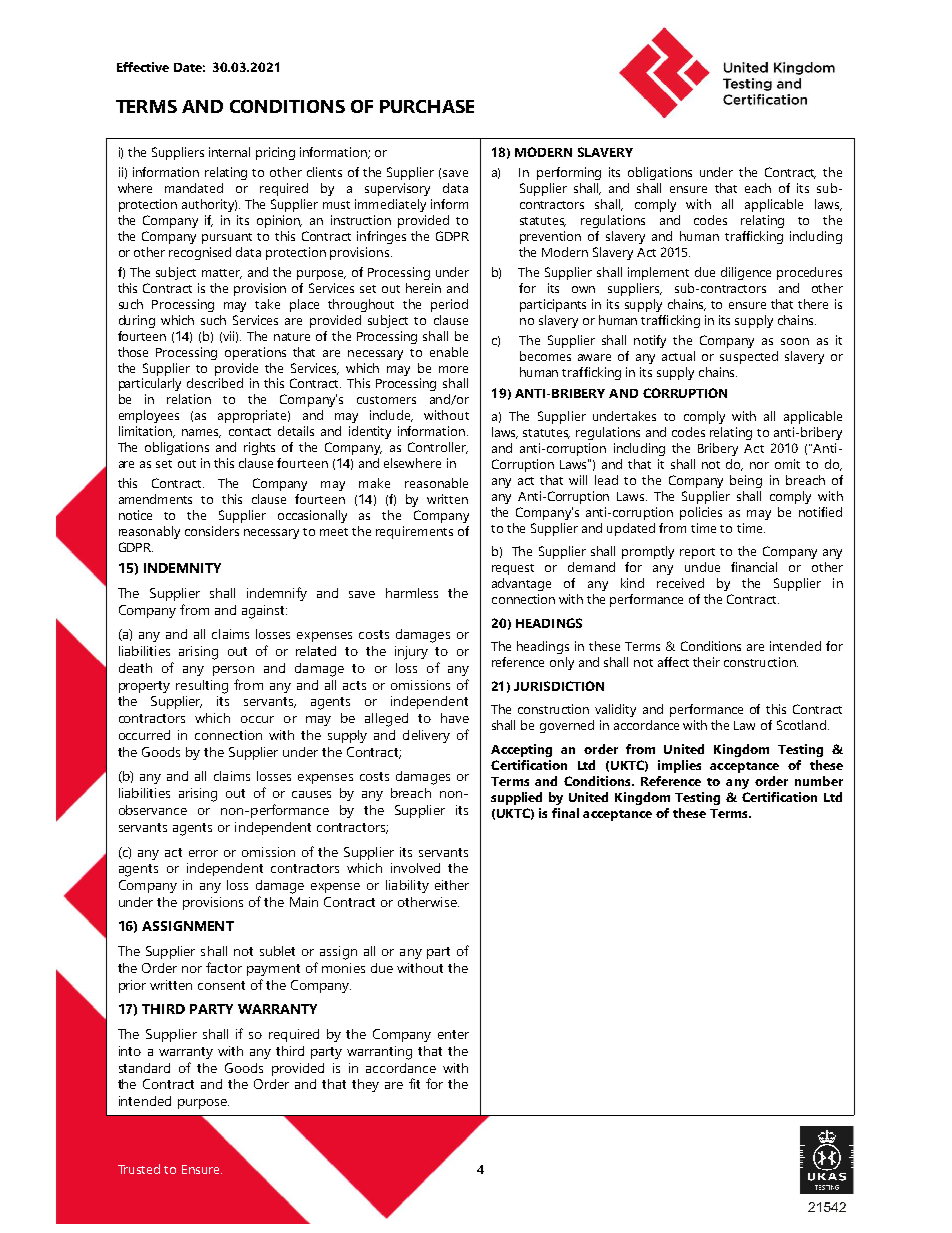  What do you see at coordinates (215, 383) in the document?
I see `described` at bounding box center [215, 383].
